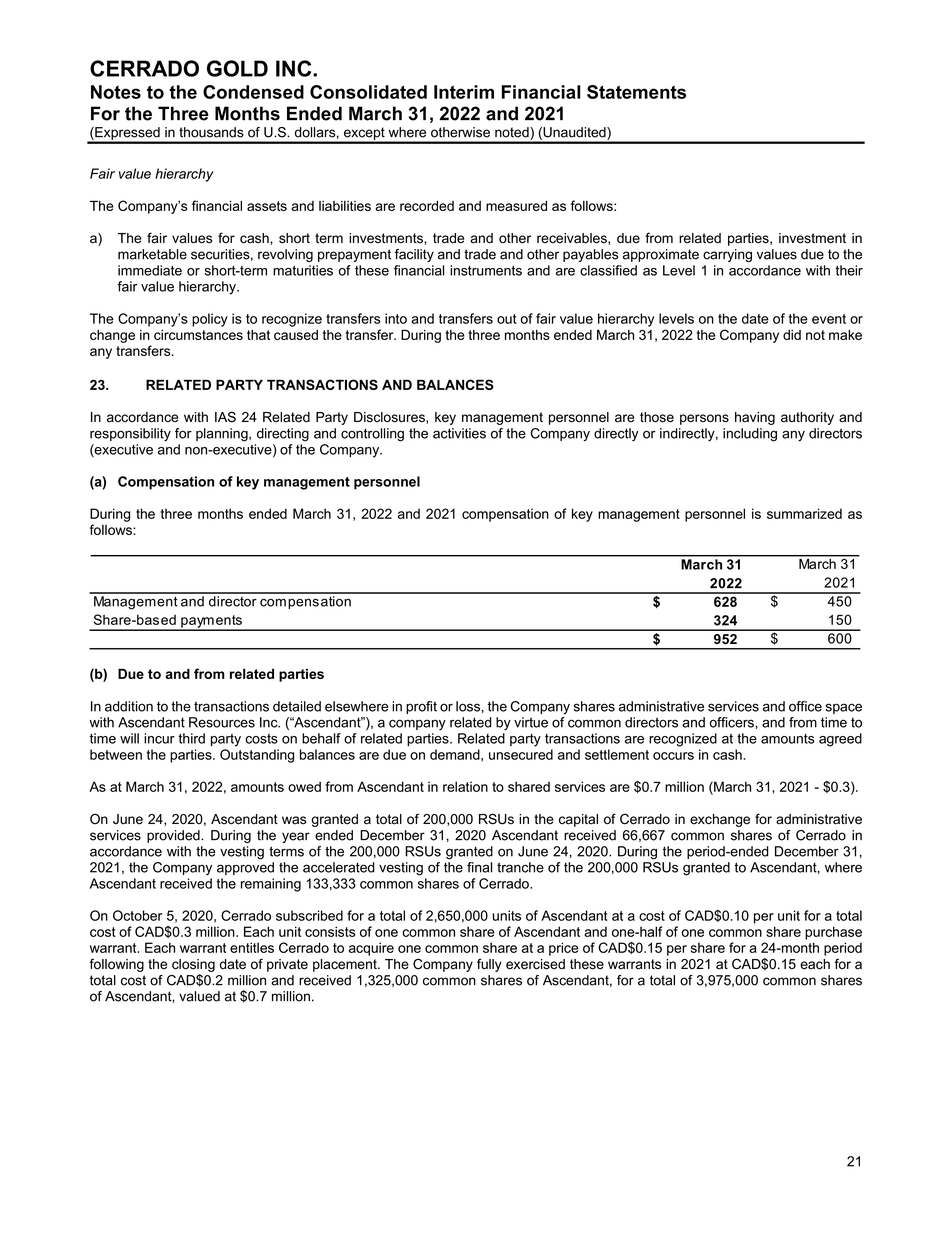 The image size is (952, 1233). What do you see at coordinates (636, 92) in the screenshot?
I see `Statements` at bounding box center [636, 92].
